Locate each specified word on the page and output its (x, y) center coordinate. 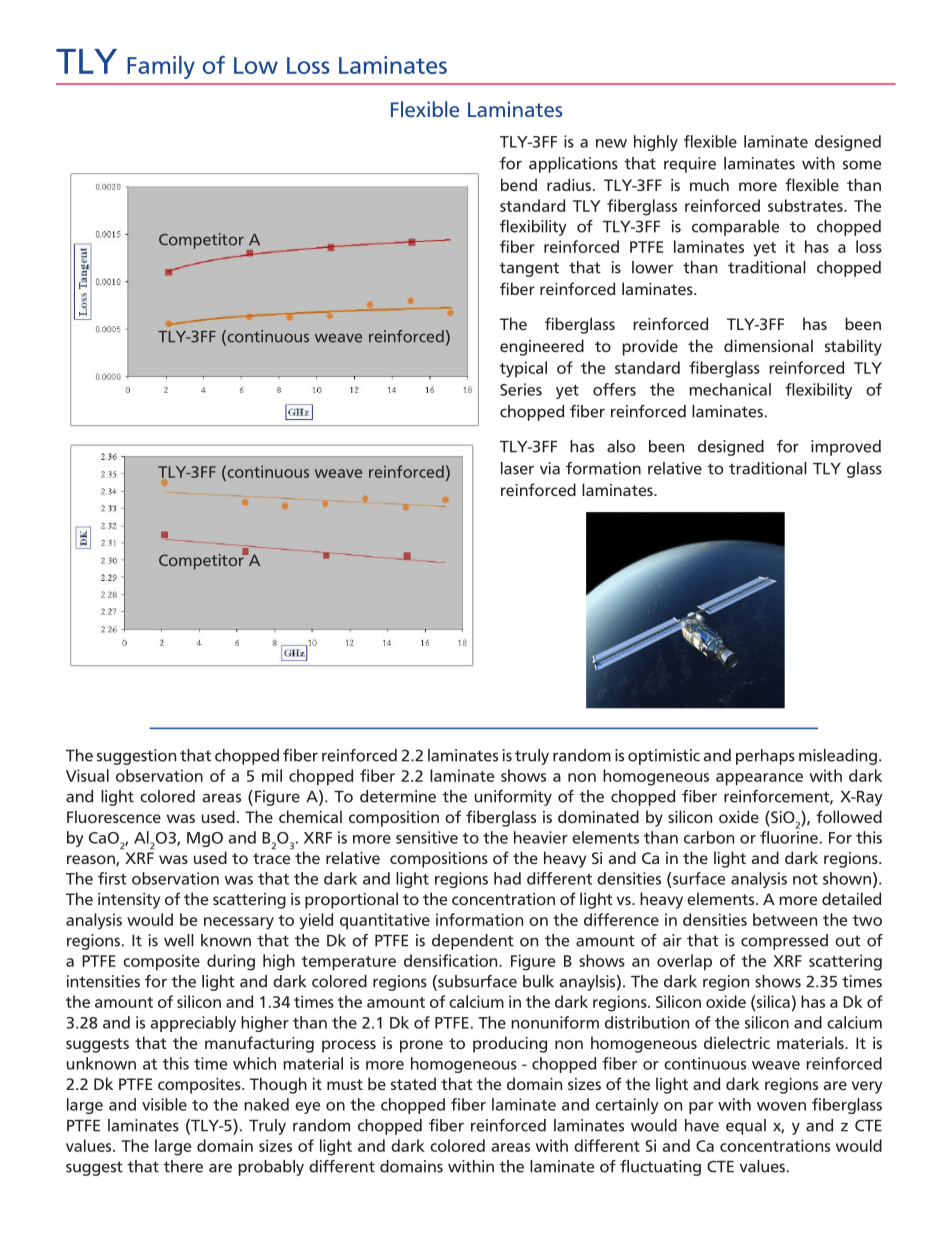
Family (161, 67)
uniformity (513, 798)
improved (846, 448)
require (690, 165)
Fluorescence (114, 816)
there (183, 1166)
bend (519, 184)
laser (517, 468)
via (550, 468)
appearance (759, 779)
